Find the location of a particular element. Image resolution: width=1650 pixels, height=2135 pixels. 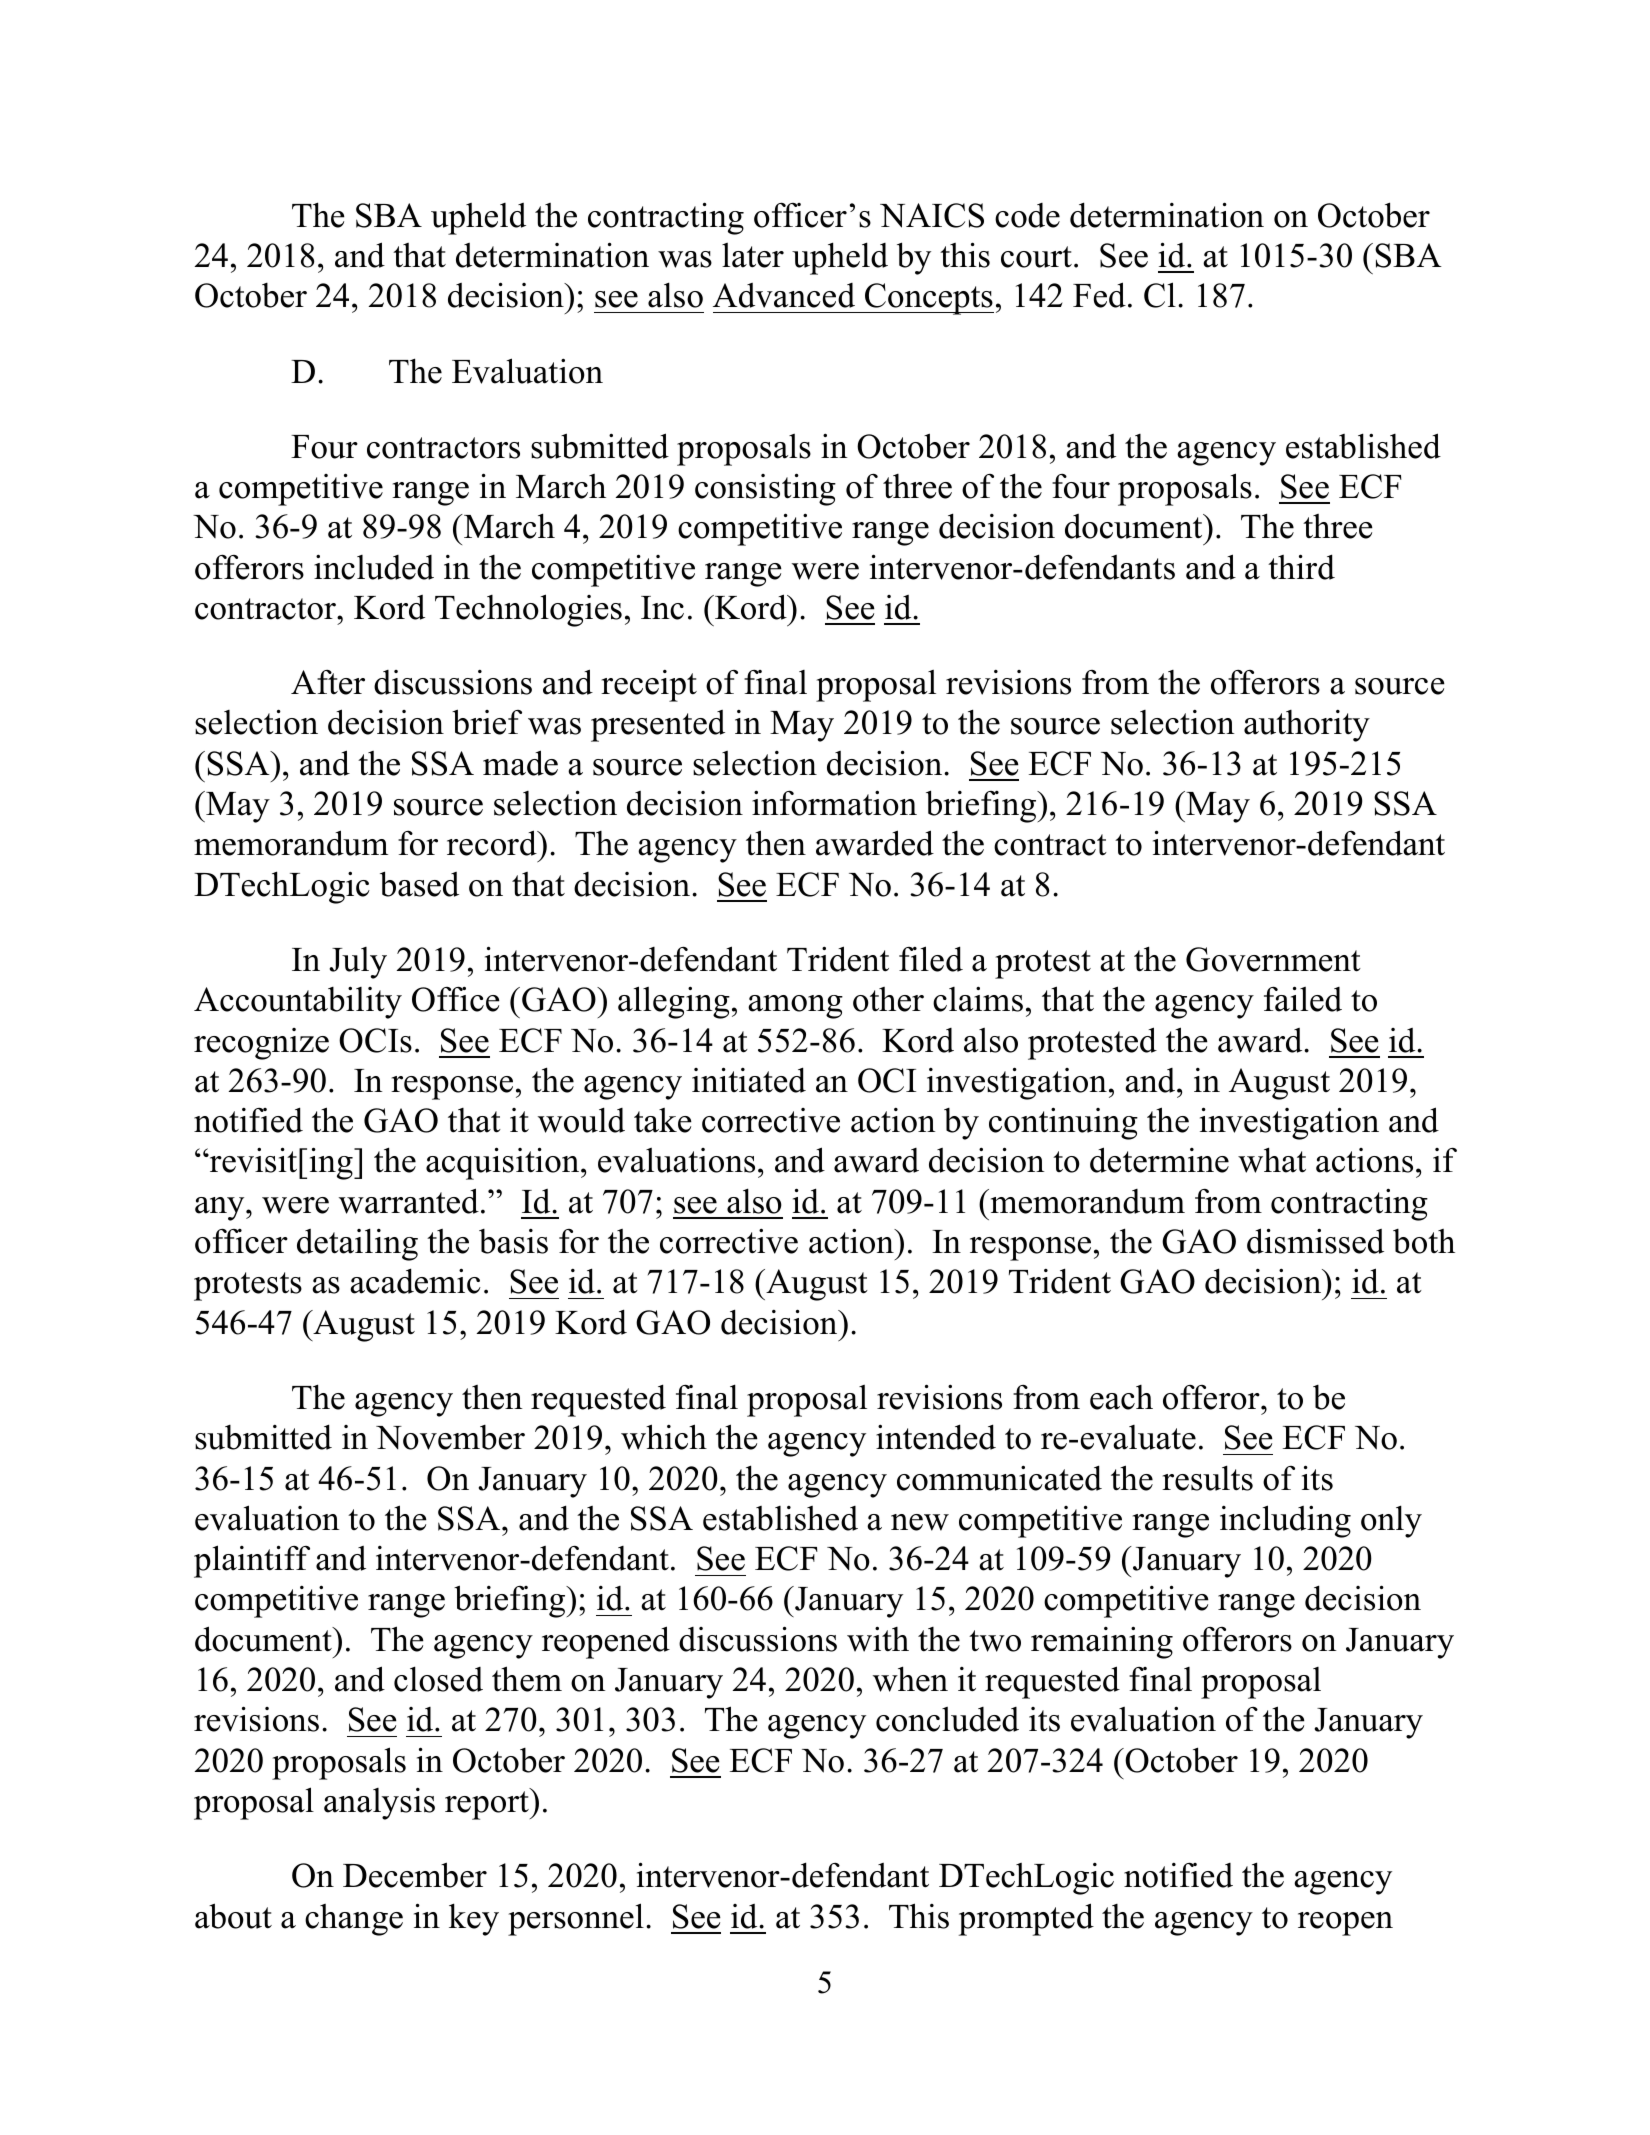

After is located at coordinates (328, 682).
